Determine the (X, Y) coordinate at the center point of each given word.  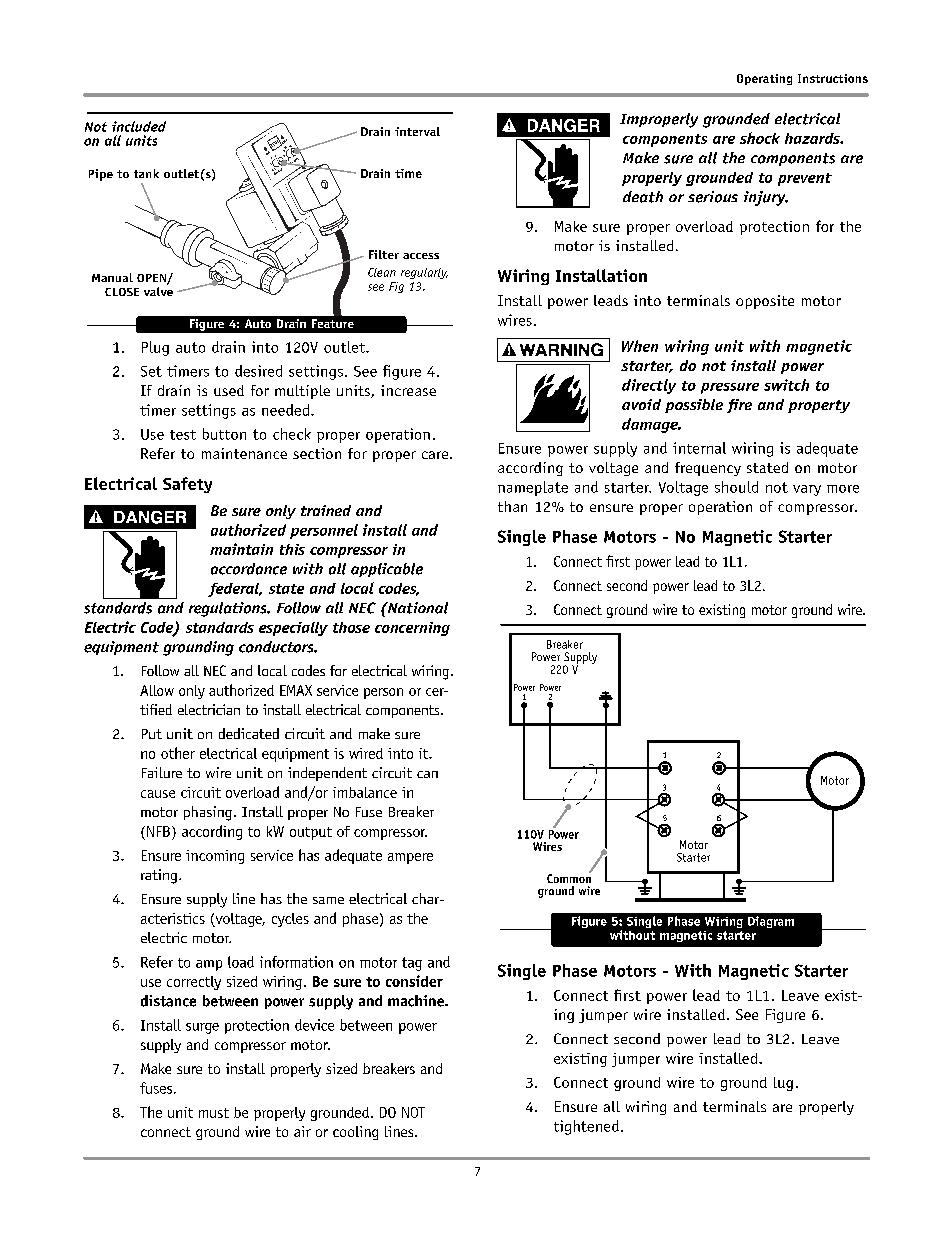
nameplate (533, 488)
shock (760, 138)
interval (417, 131)
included (139, 126)
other (178, 753)
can (427, 774)
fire (739, 406)
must (214, 1113)
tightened (586, 1127)
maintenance (244, 453)
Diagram (771, 922)
